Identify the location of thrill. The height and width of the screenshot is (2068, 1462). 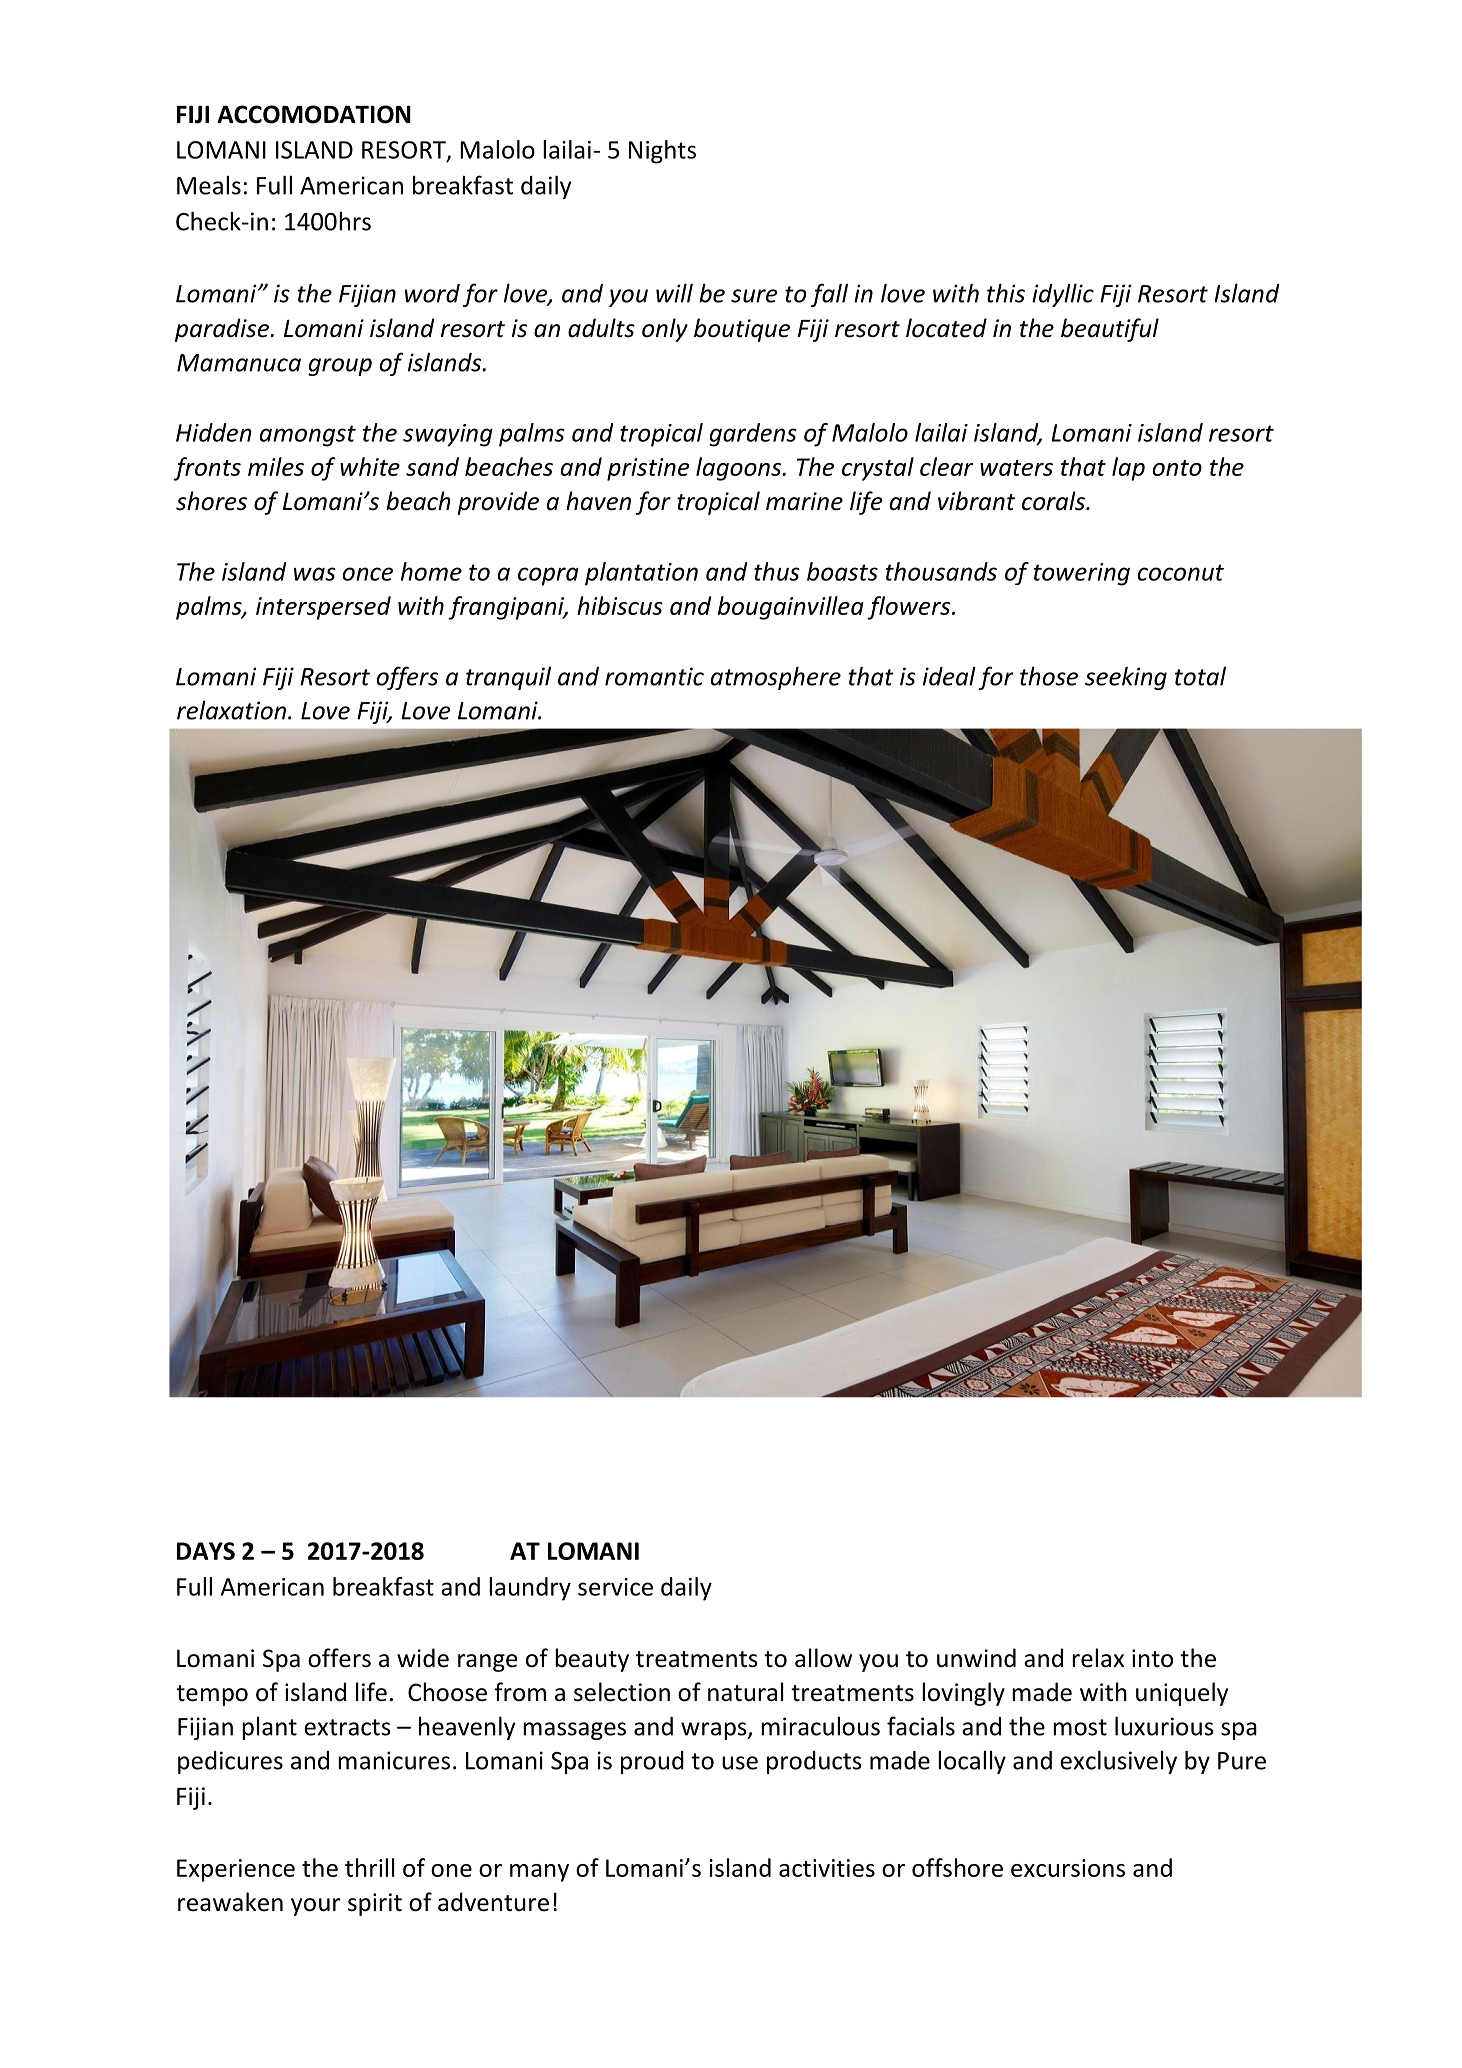
(370, 1867).
